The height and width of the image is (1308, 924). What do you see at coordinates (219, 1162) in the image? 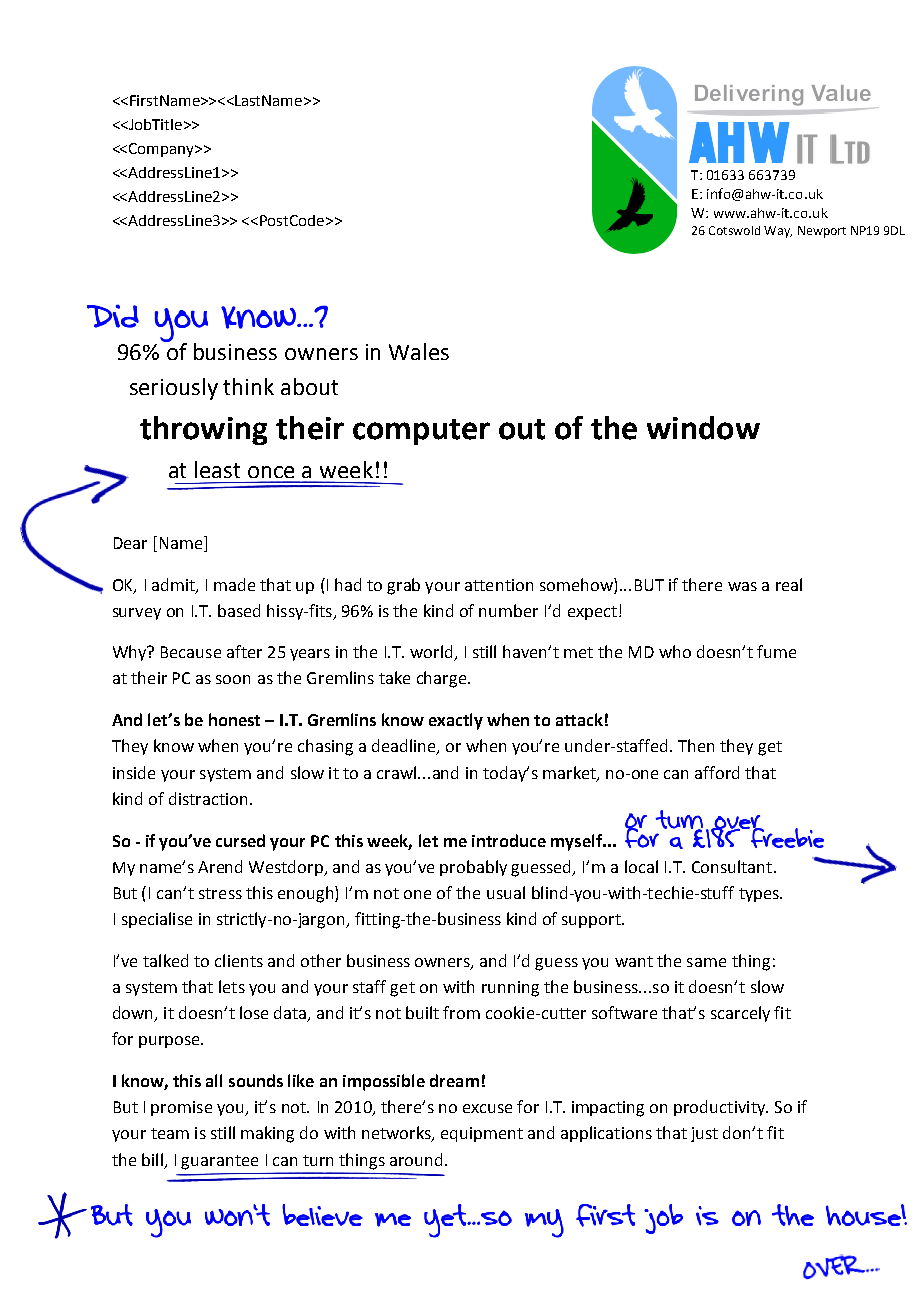
I see `guarantee` at bounding box center [219, 1162].
